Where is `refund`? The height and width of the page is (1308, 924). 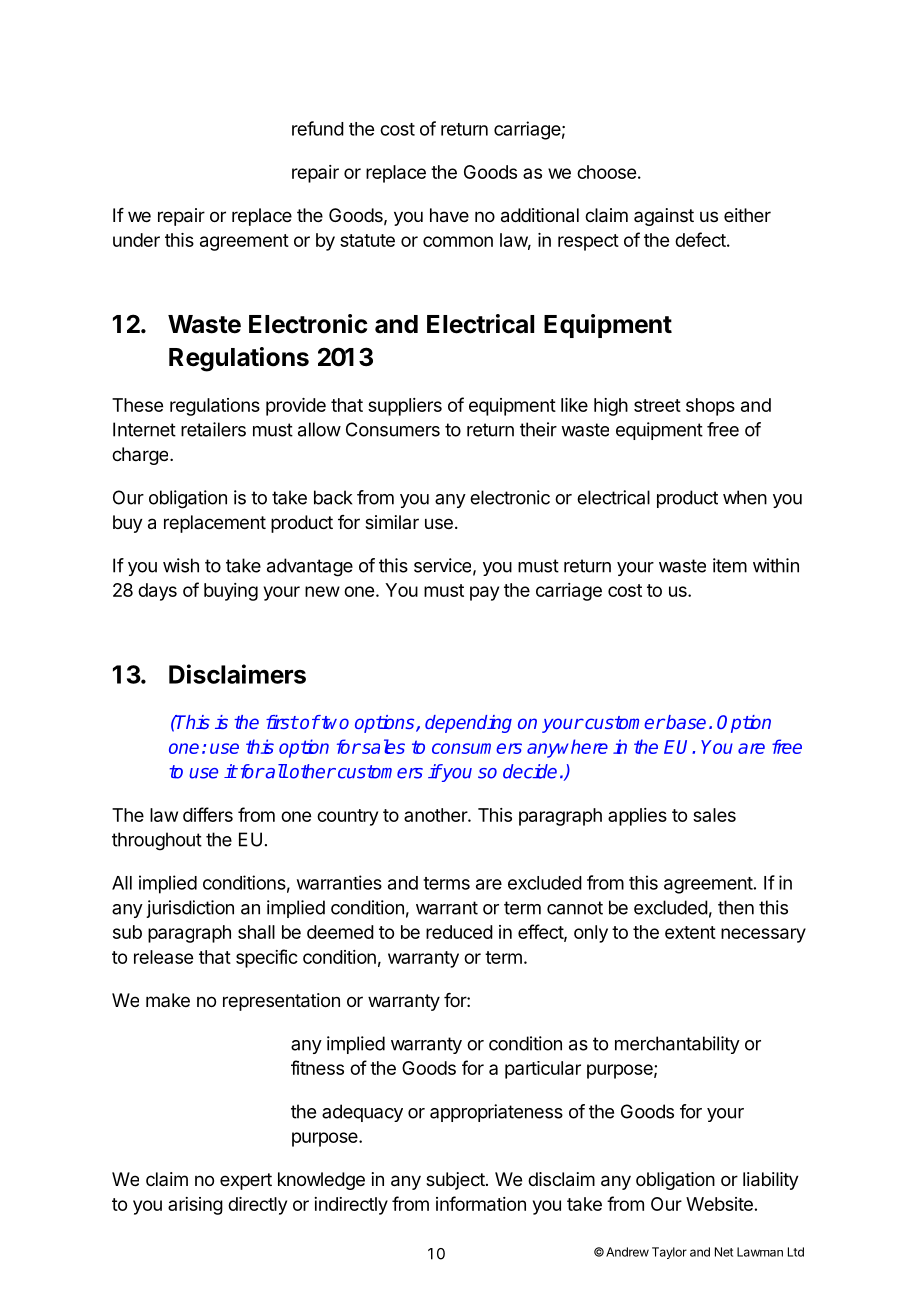 refund is located at coordinates (318, 128).
